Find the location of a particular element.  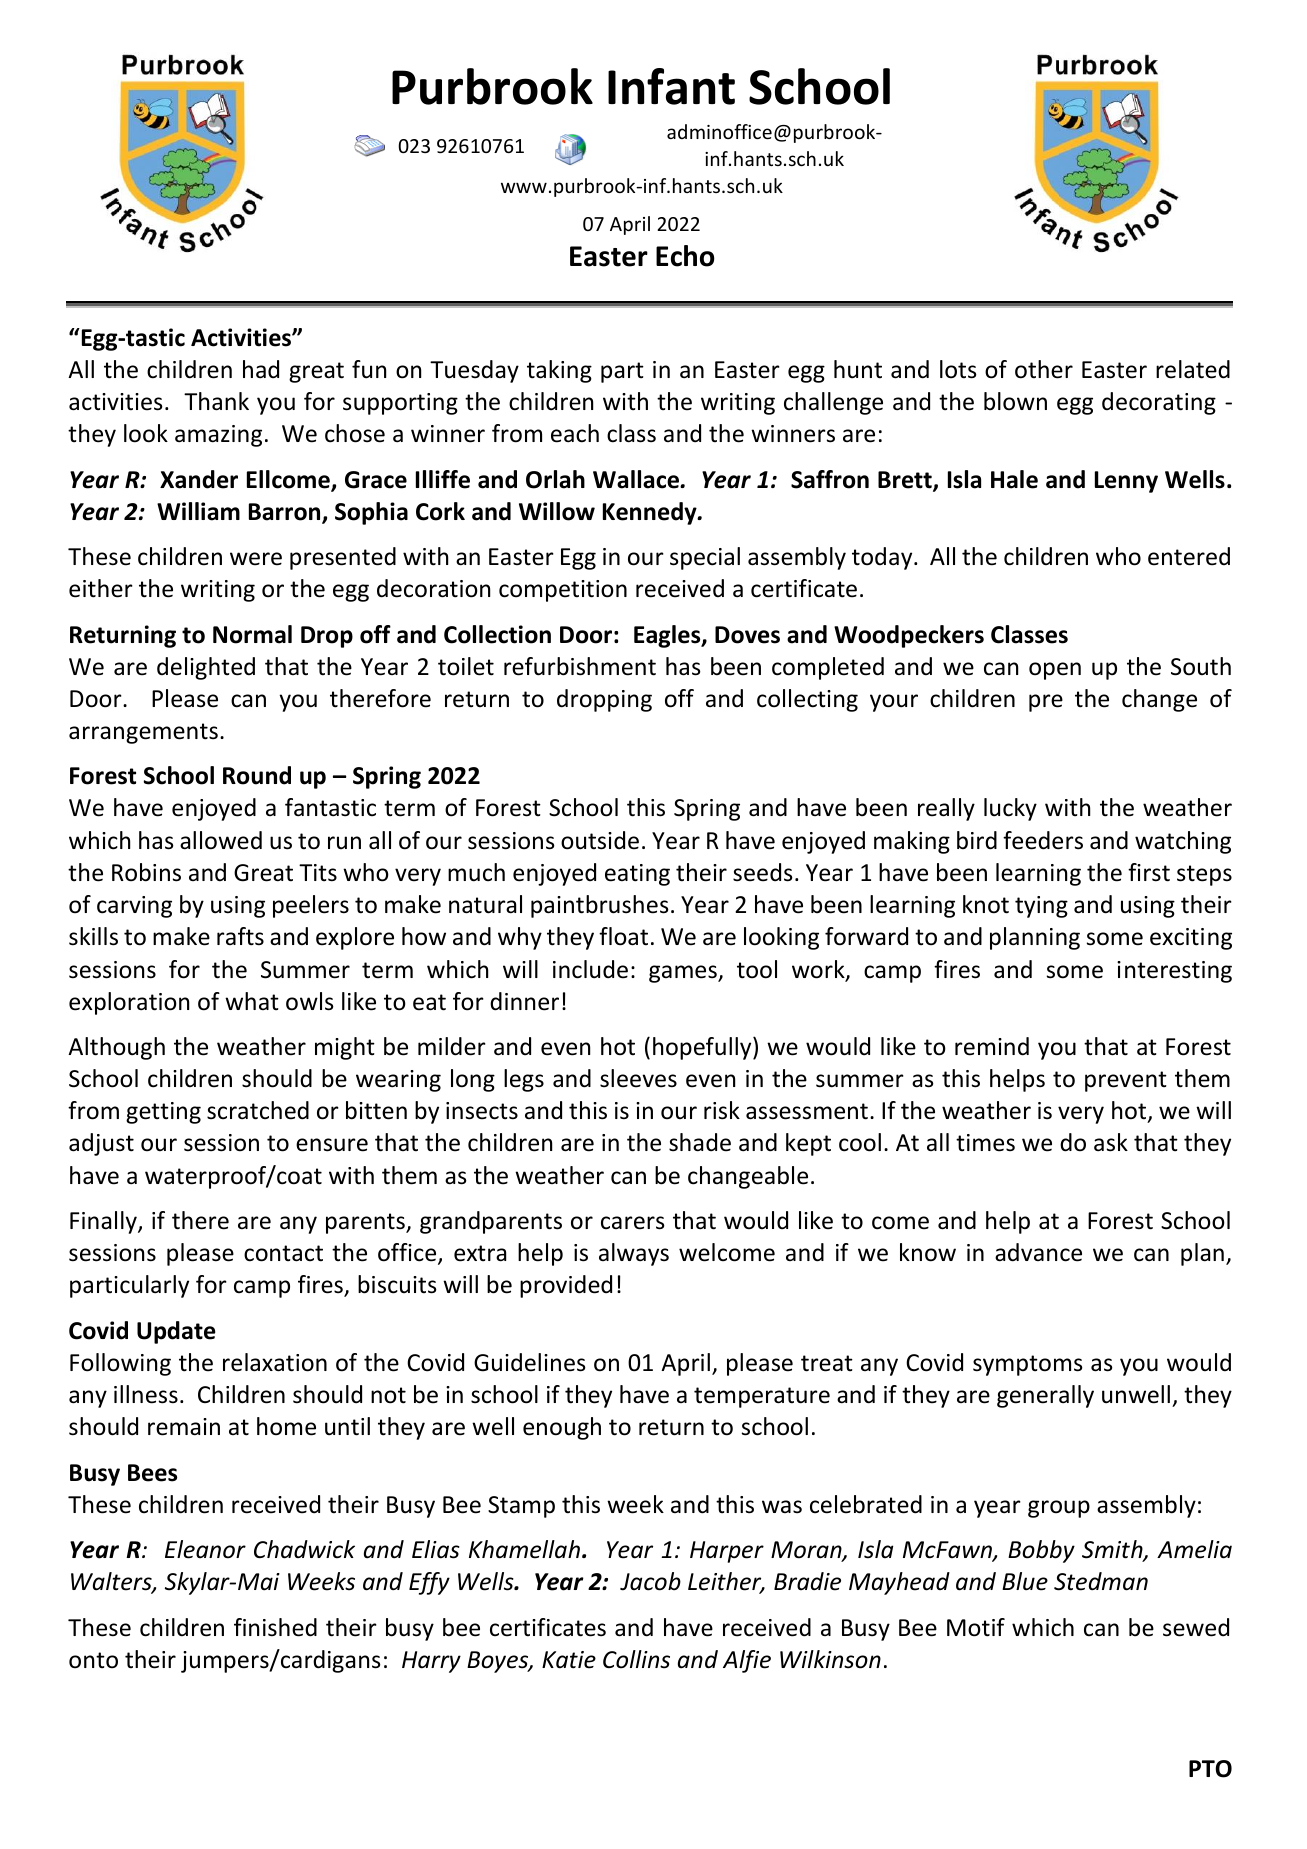

allowed is located at coordinates (221, 840).
